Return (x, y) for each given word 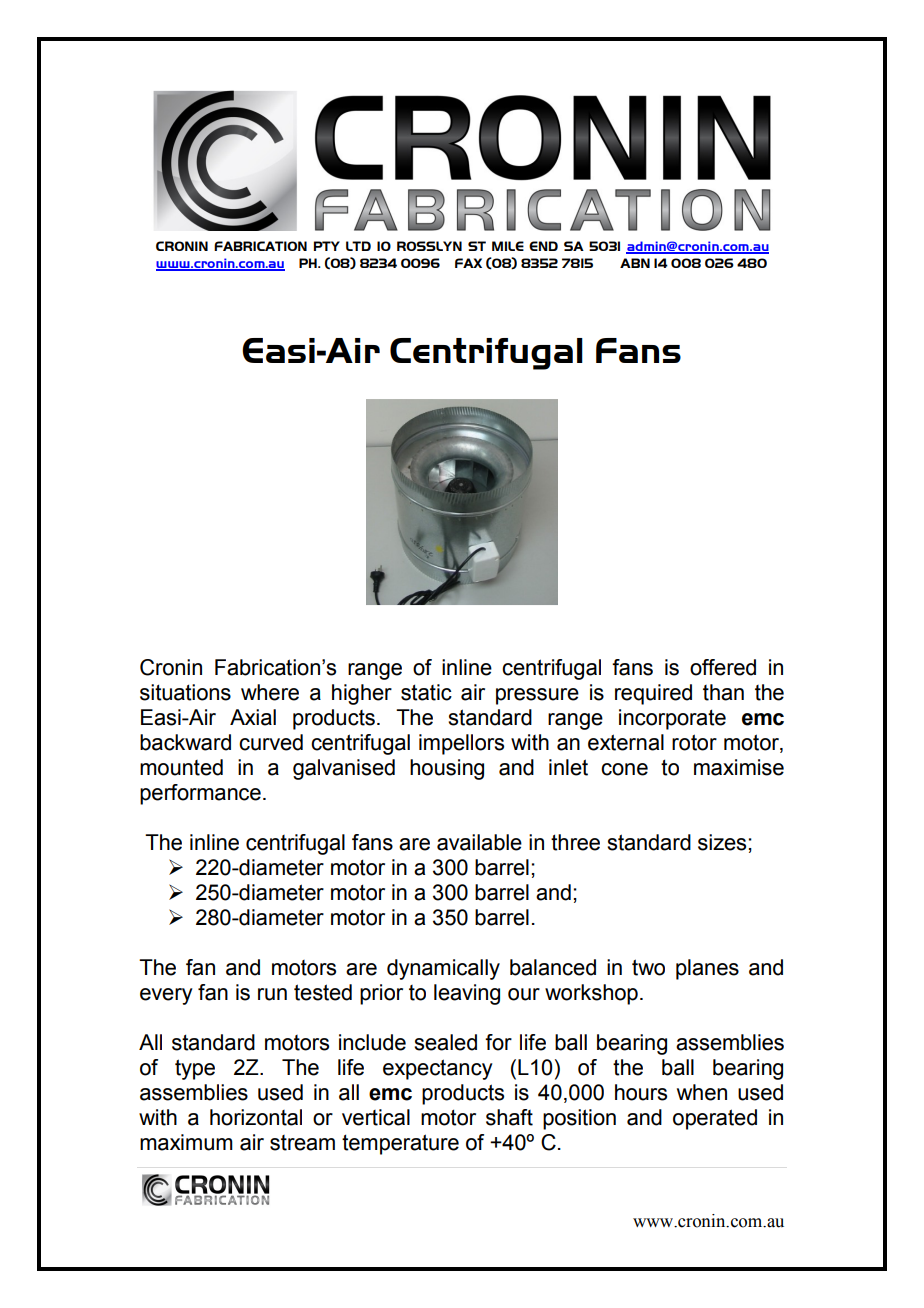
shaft (509, 1117)
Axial (253, 717)
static (426, 692)
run (272, 994)
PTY (327, 246)
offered (723, 667)
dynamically (443, 969)
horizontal (256, 1117)
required (653, 694)
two (648, 967)
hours (641, 1092)
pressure (537, 696)
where (270, 692)
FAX (468, 263)
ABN (635, 263)
